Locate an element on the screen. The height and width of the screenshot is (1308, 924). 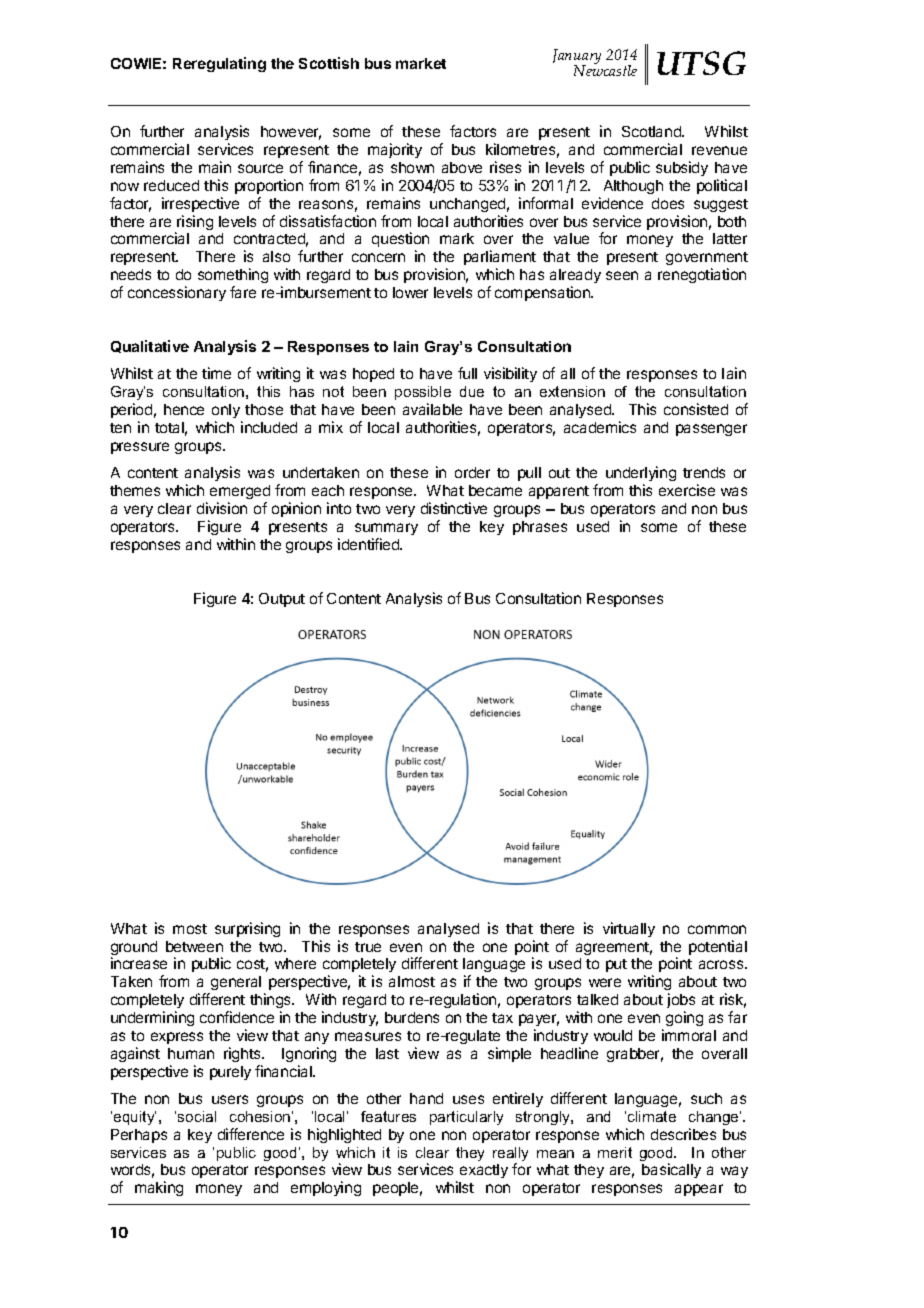
social is located at coordinates (197, 1116).
